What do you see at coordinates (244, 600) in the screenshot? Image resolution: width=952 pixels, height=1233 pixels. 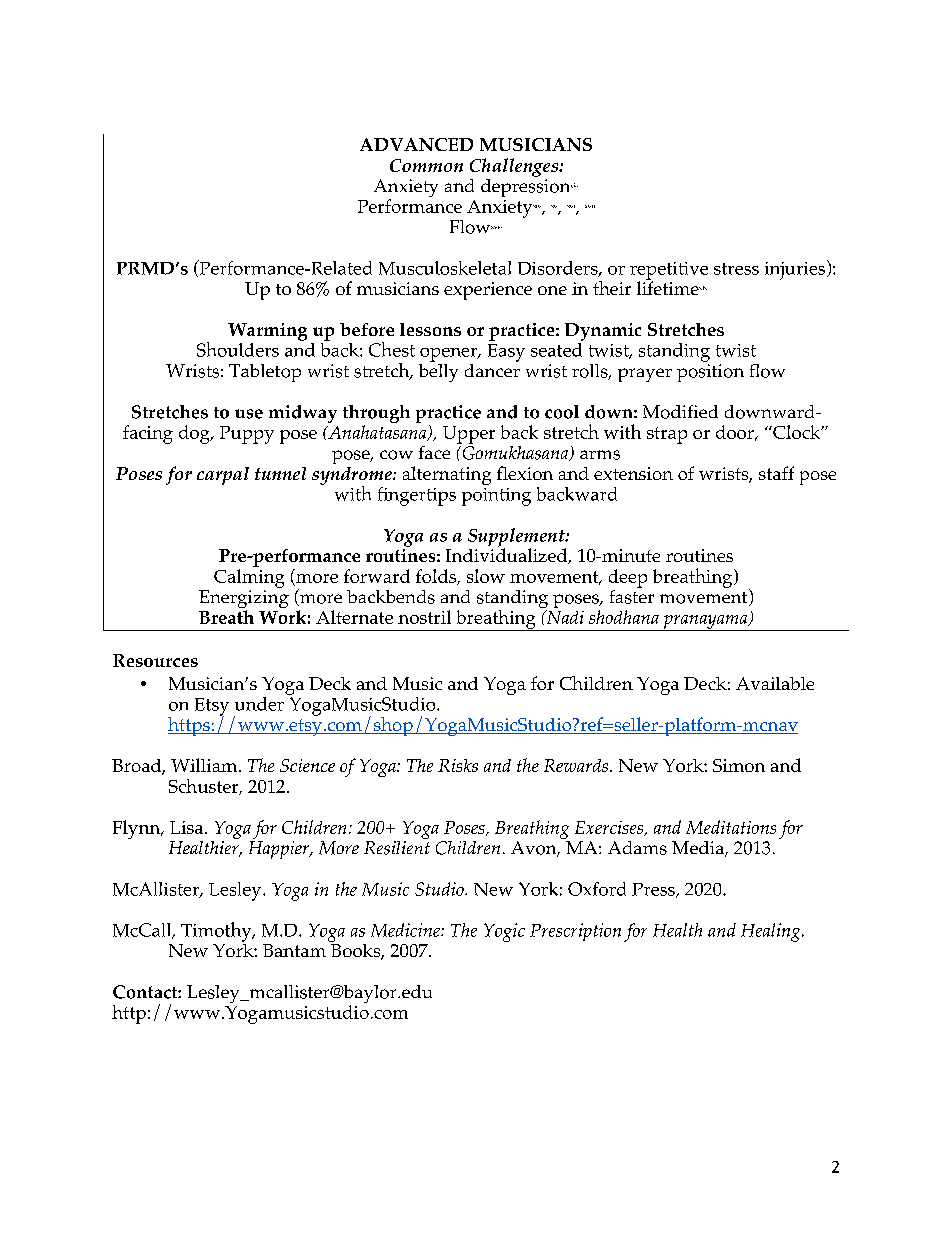 I see `Energizing` at bounding box center [244, 600].
